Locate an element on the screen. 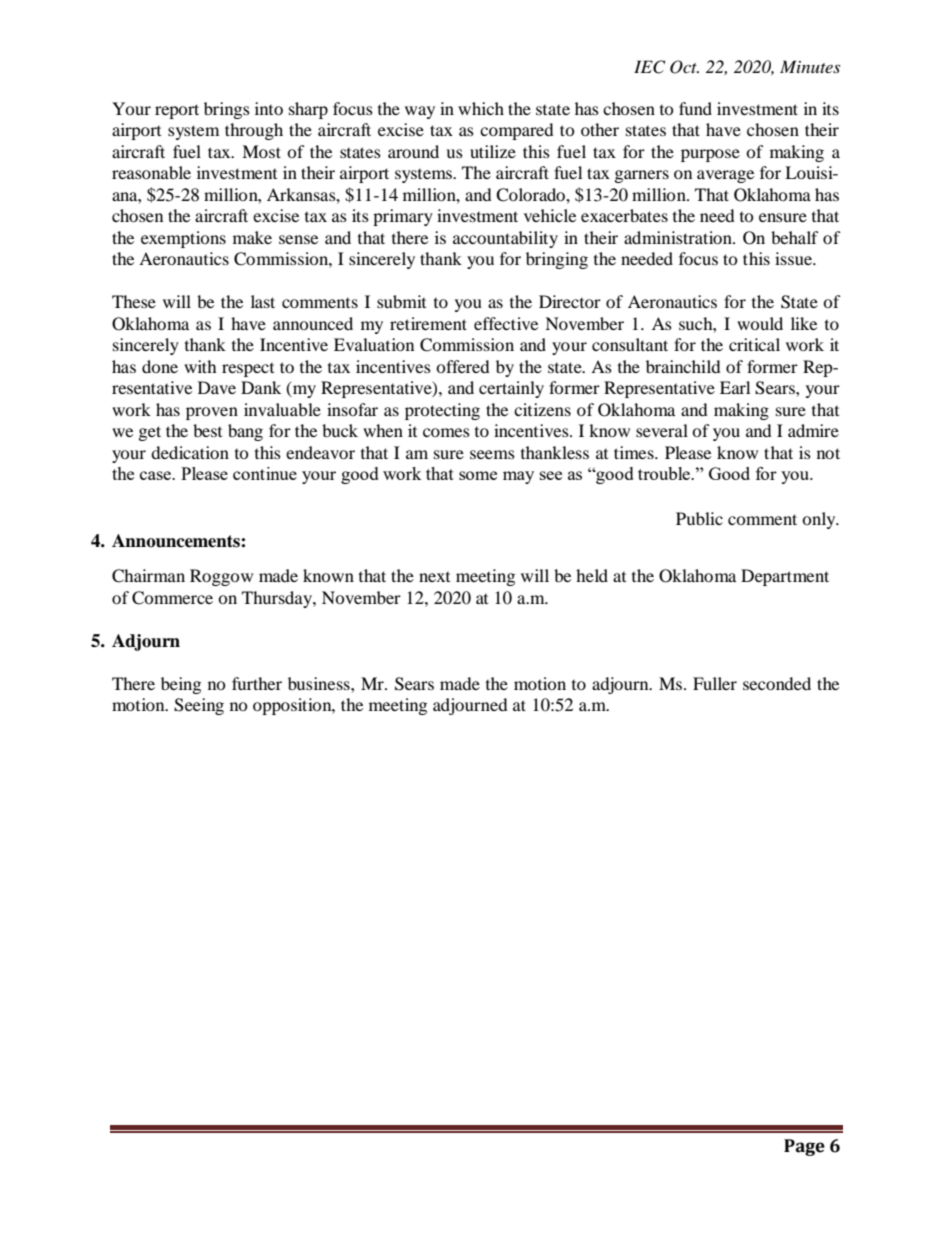 This screenshot has height=1233, width=952. being is located at coordinates (181, 685).
